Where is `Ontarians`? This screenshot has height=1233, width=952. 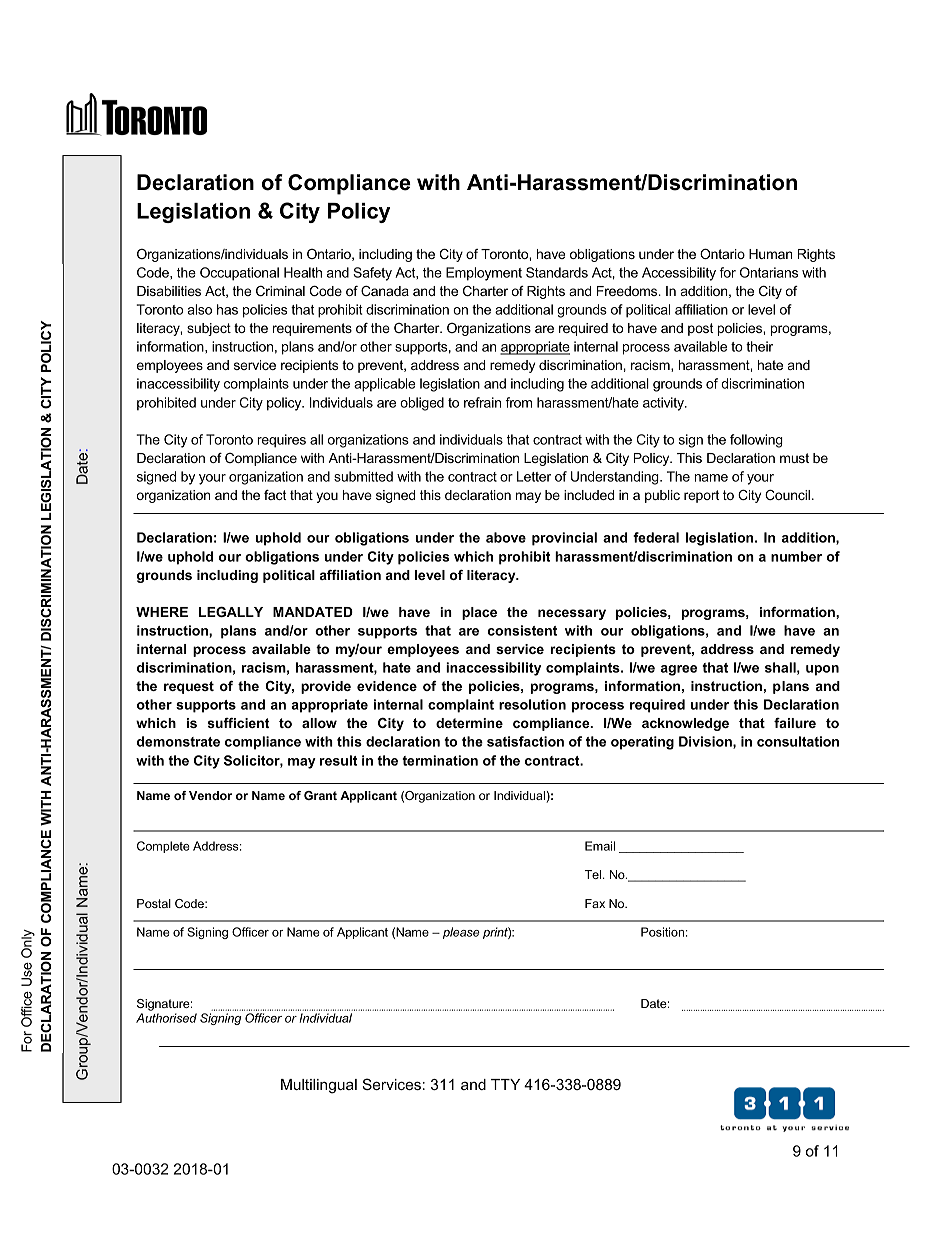
Ontarians is located at coordinates (769, 272).
